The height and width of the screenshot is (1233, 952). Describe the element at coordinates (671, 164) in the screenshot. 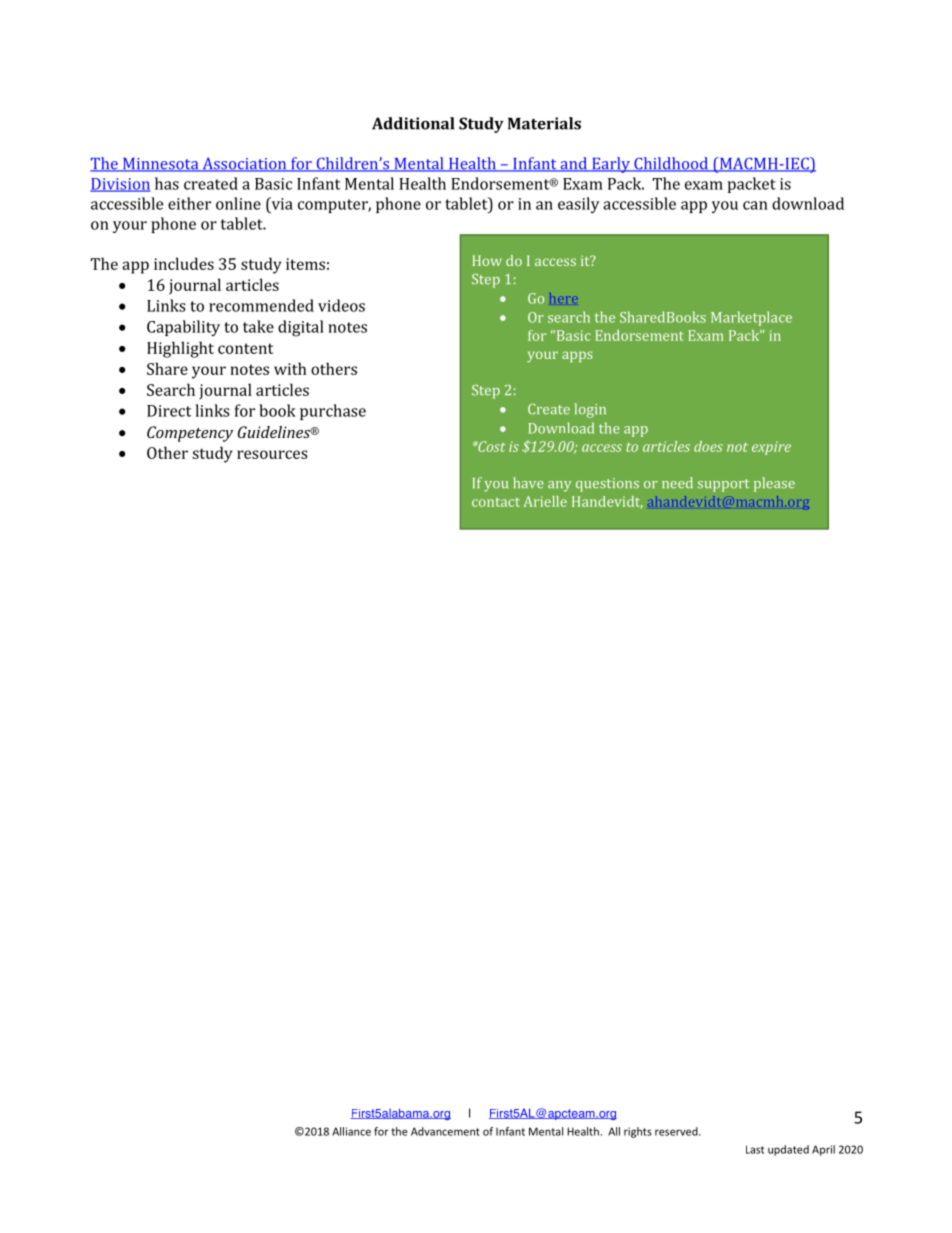

I see `Childhood` at that location.
